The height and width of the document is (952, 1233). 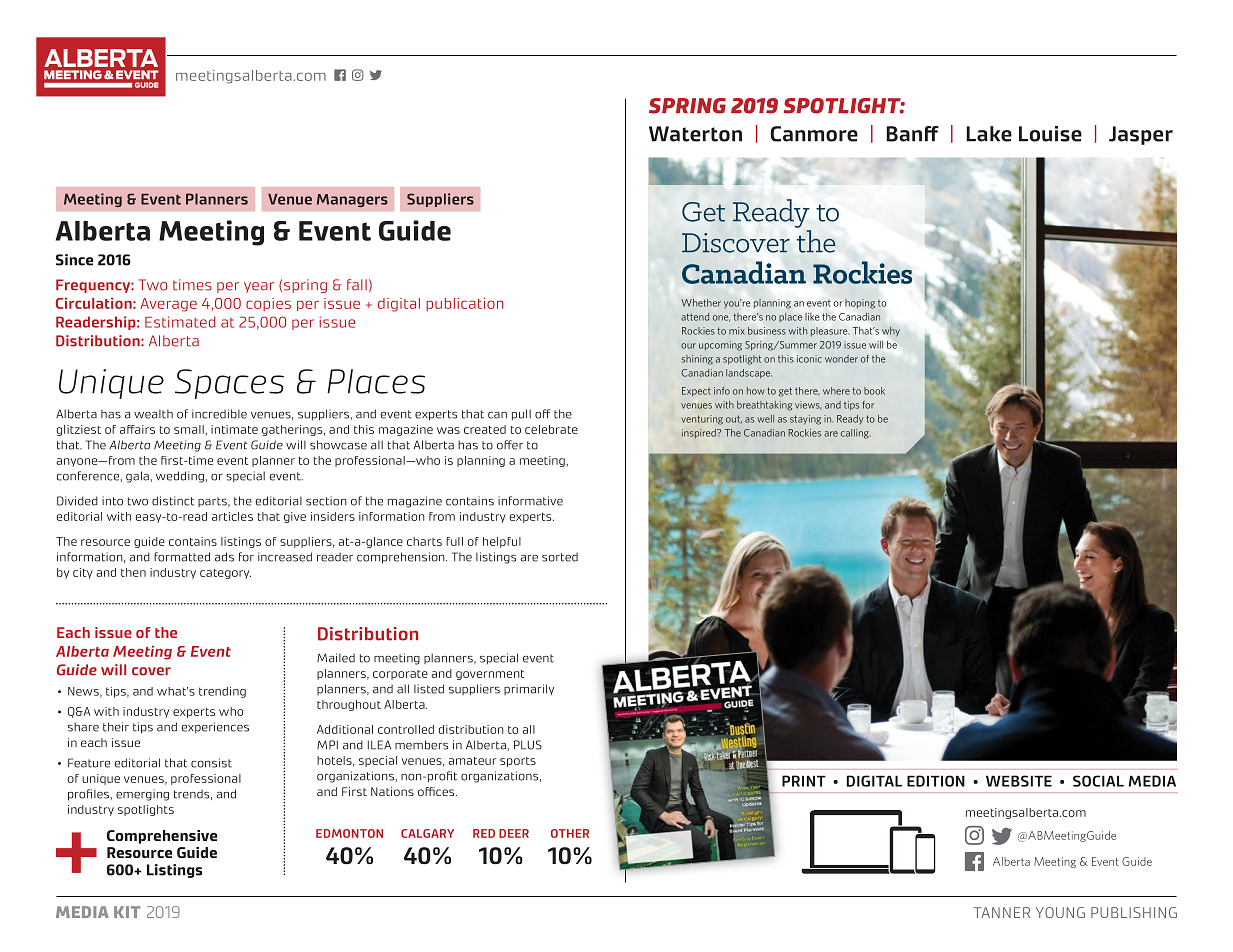 What do you see at coordinates (989, 134) in the document?
I see `Lake` at bounding box center [989, 134].
